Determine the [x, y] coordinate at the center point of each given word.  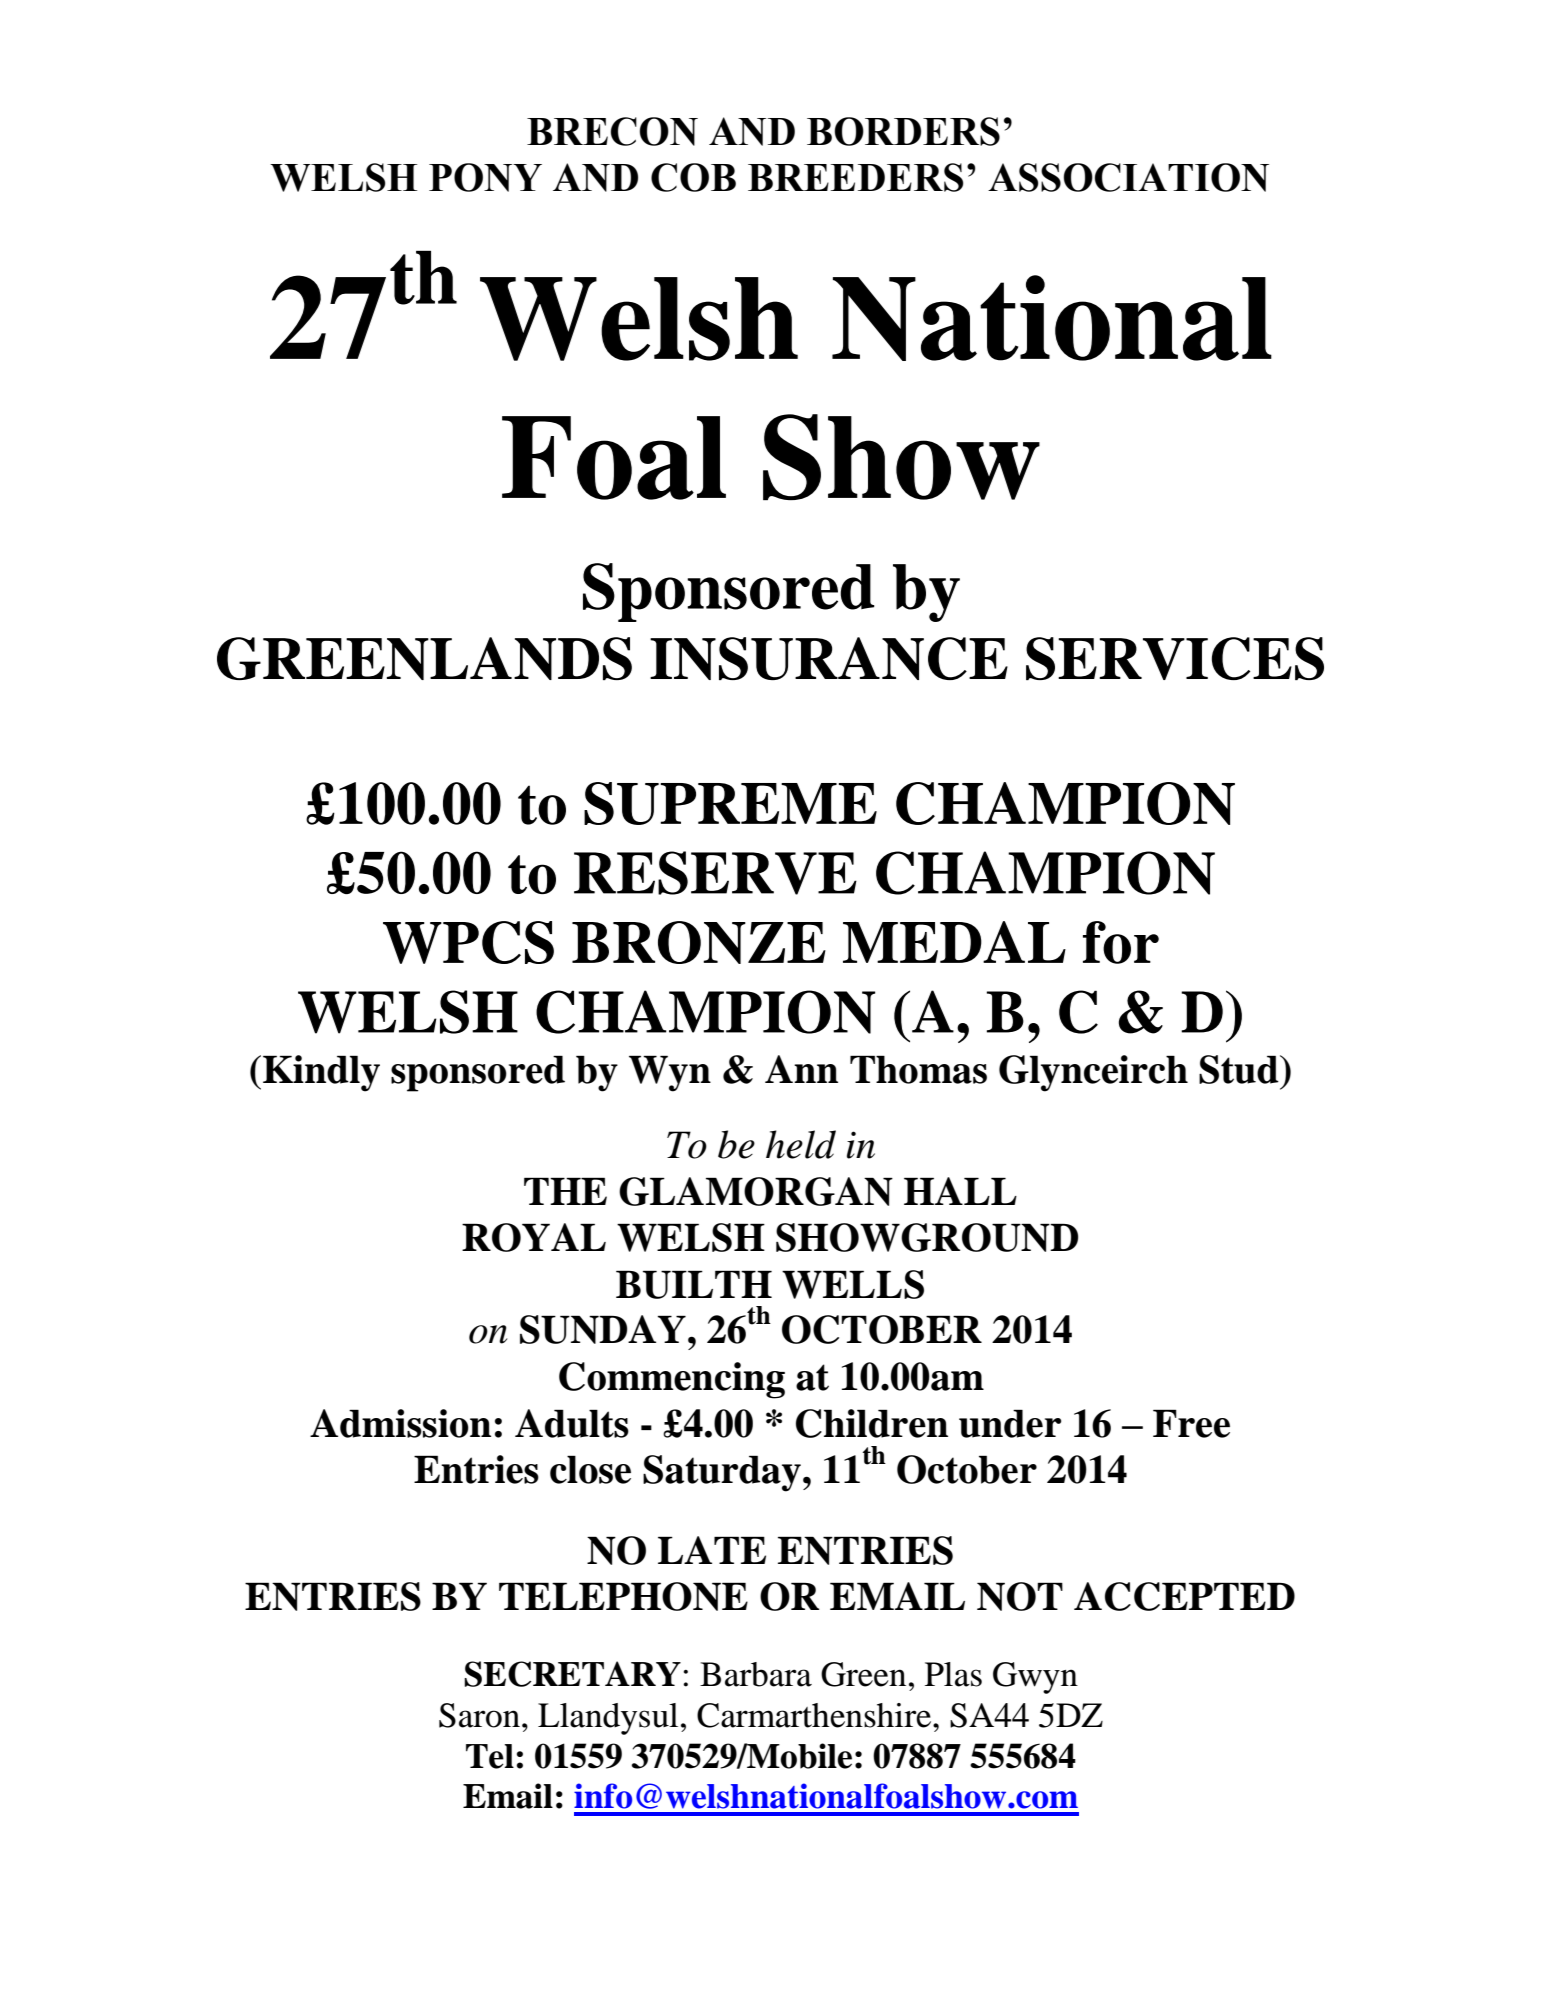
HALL [960, 1191]
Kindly [321, 1073]
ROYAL [534, 1237]
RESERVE [715, 873]
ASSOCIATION [1128, 177]
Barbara [756, 1674]
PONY [485, 177]
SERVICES [1175, 658]
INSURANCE [829, 658]
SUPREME [730, 803]
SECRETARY [572, 1674]
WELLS [853, 1284]
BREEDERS [856, 177]
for [1121, 942]
